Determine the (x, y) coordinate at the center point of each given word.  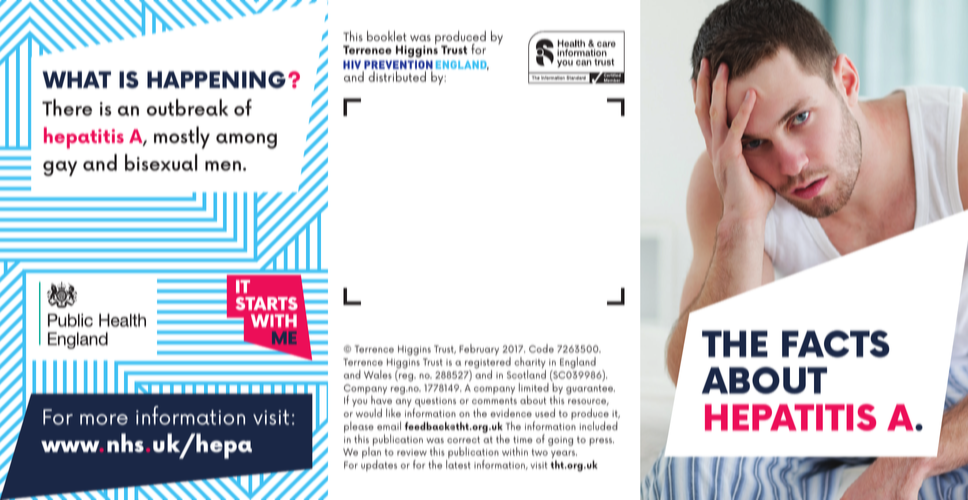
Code (541, 348)
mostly (182, 137)
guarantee (590, 390)
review (412, 452)
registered (488, 364)
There (67, 107)
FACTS (836, 344)
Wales (378, 374)
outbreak (187, 107)
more (104, 419)
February (479, 349)
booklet (386, 36)
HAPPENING (216, 79)
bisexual (161, 162)
